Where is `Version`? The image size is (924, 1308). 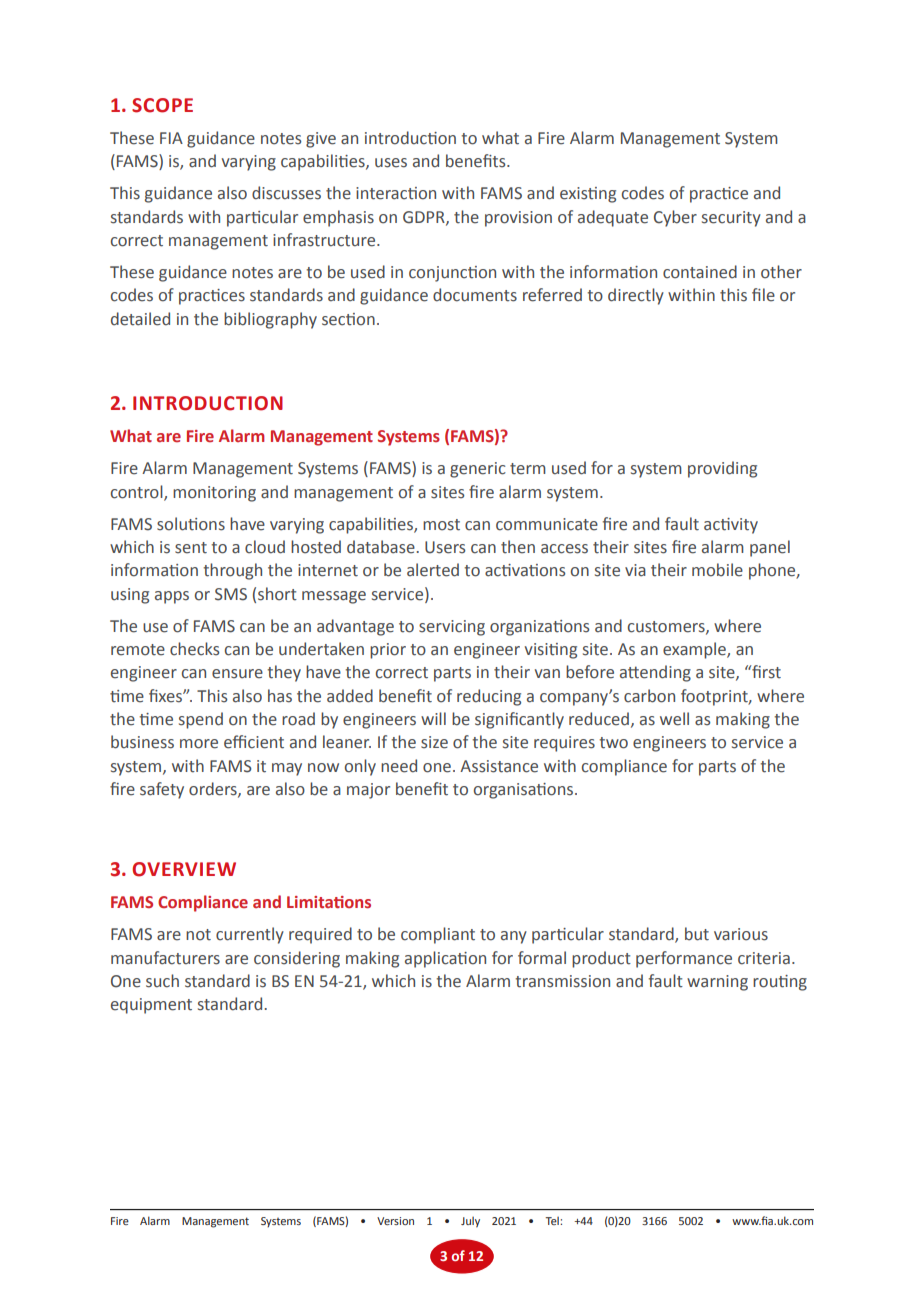
Version is located at coordinates (395, 1221).
